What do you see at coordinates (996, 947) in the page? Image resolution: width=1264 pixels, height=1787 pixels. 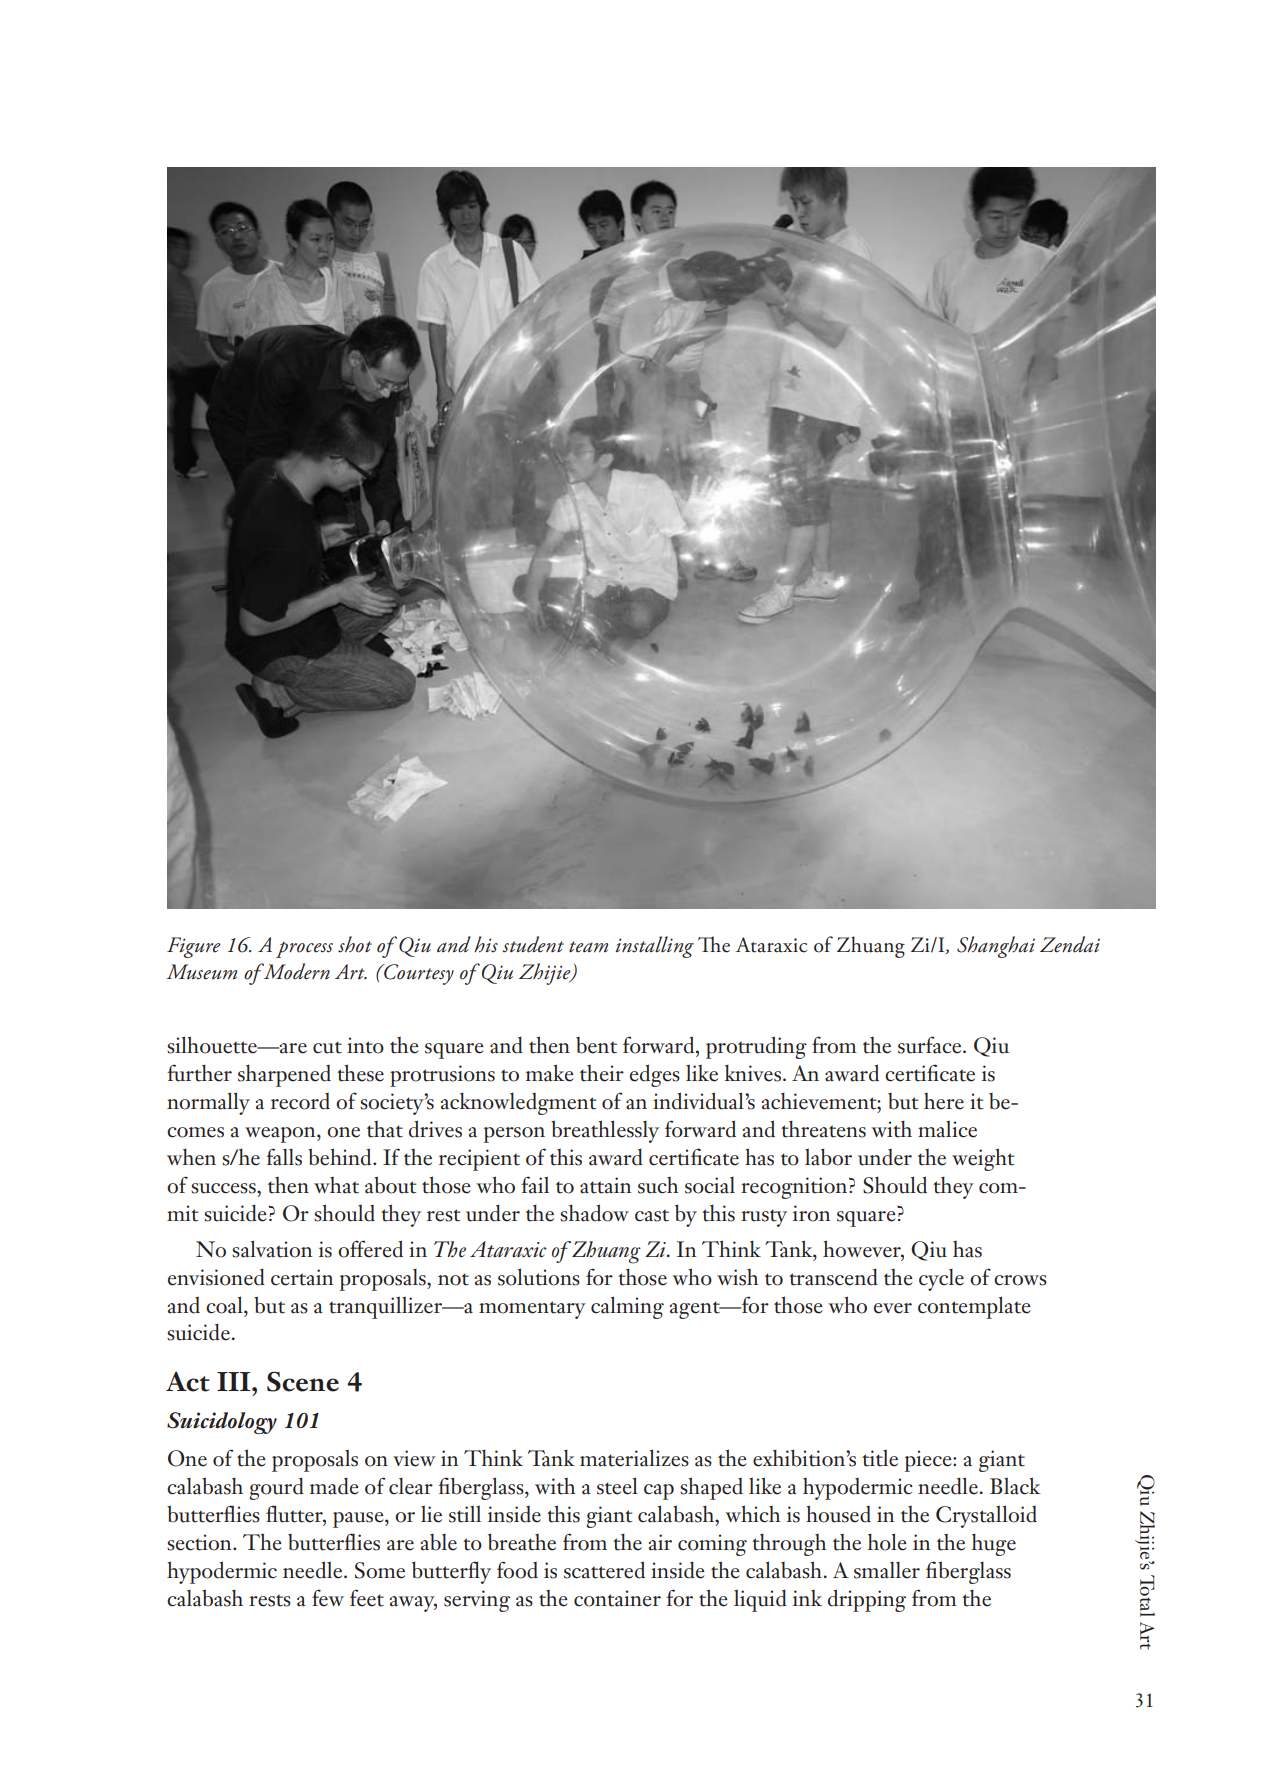 I see `Shanghai` at bounding box center [996, 947].
